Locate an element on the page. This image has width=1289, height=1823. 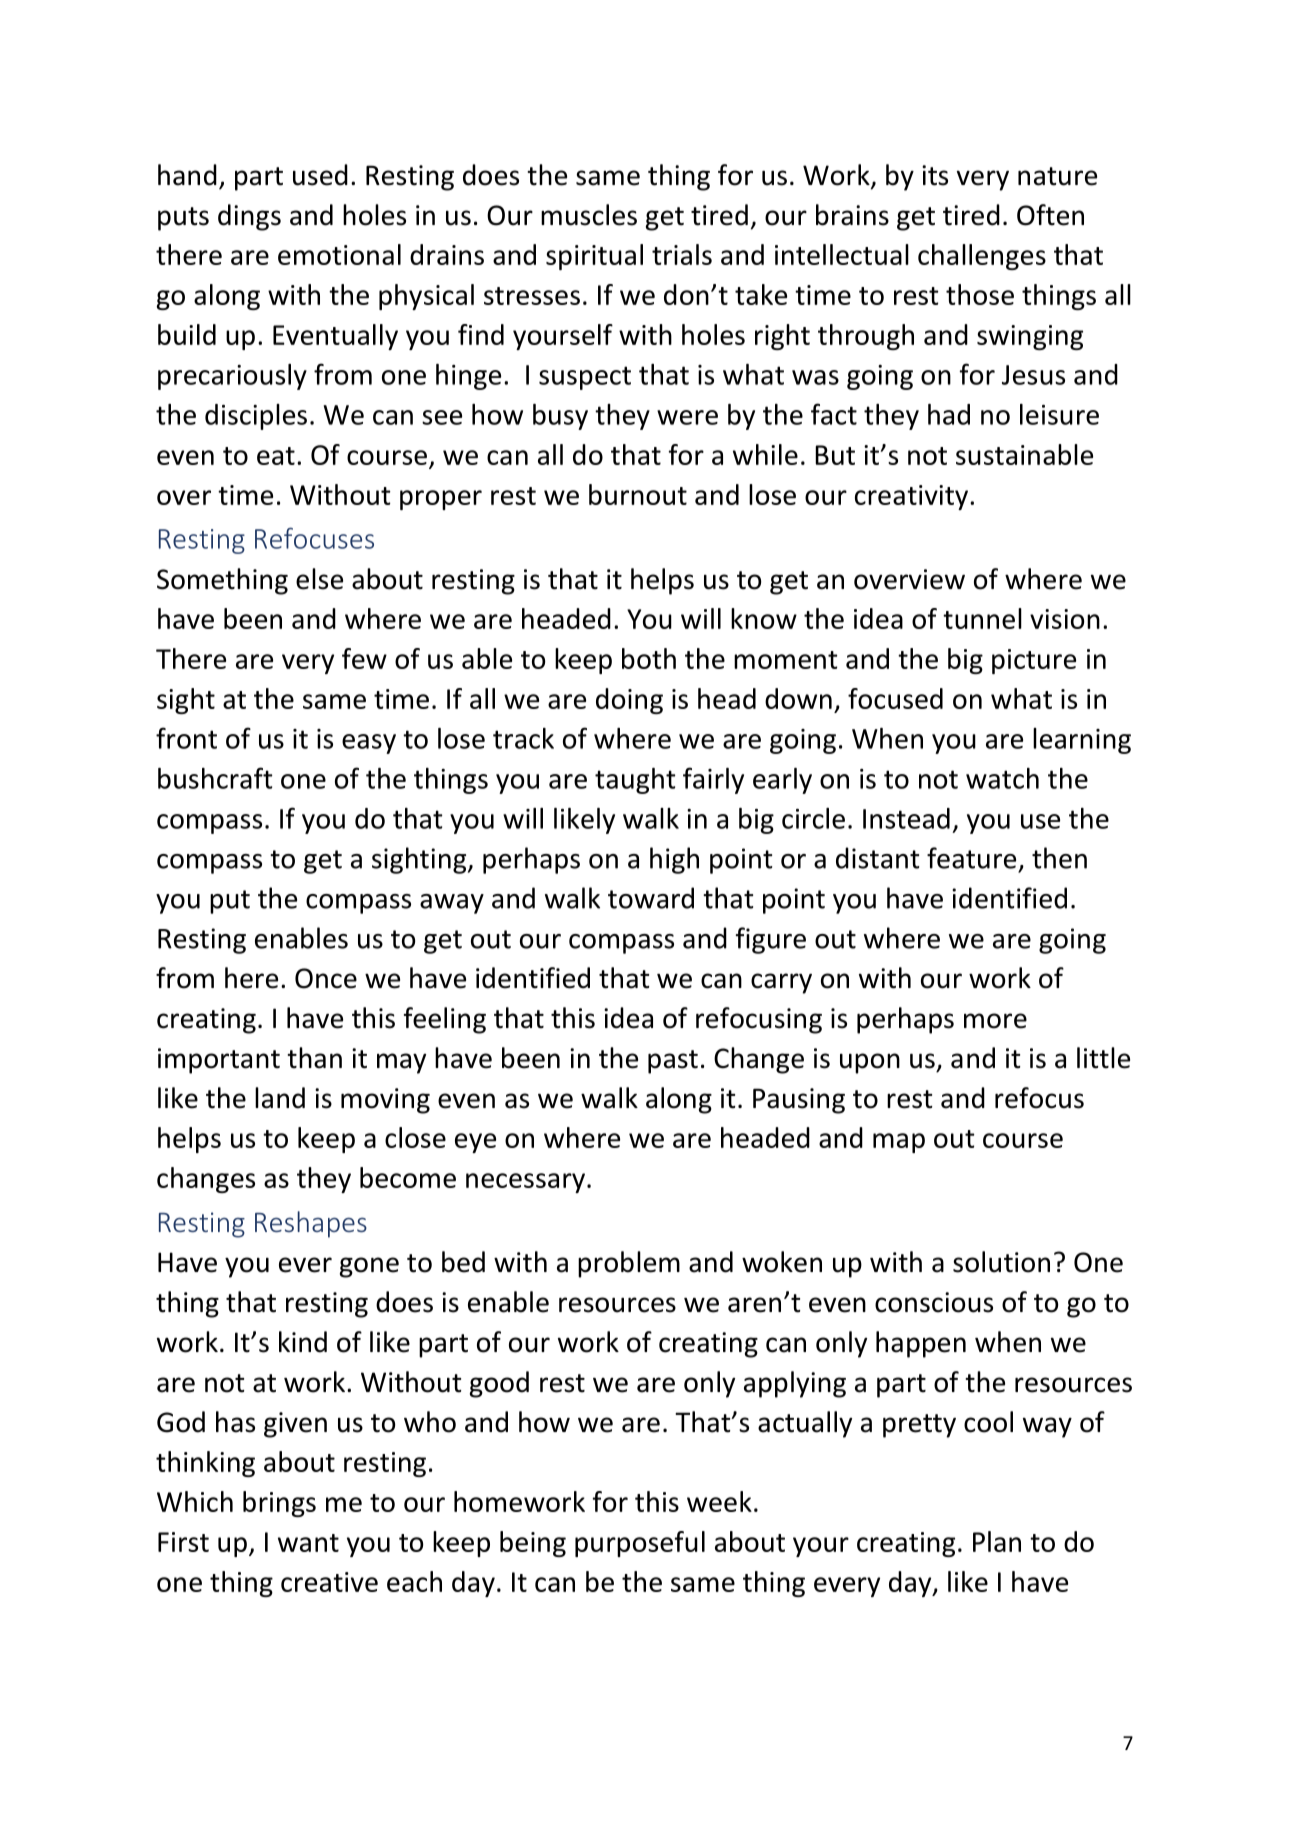
few is located at coordinates (364, 658).
